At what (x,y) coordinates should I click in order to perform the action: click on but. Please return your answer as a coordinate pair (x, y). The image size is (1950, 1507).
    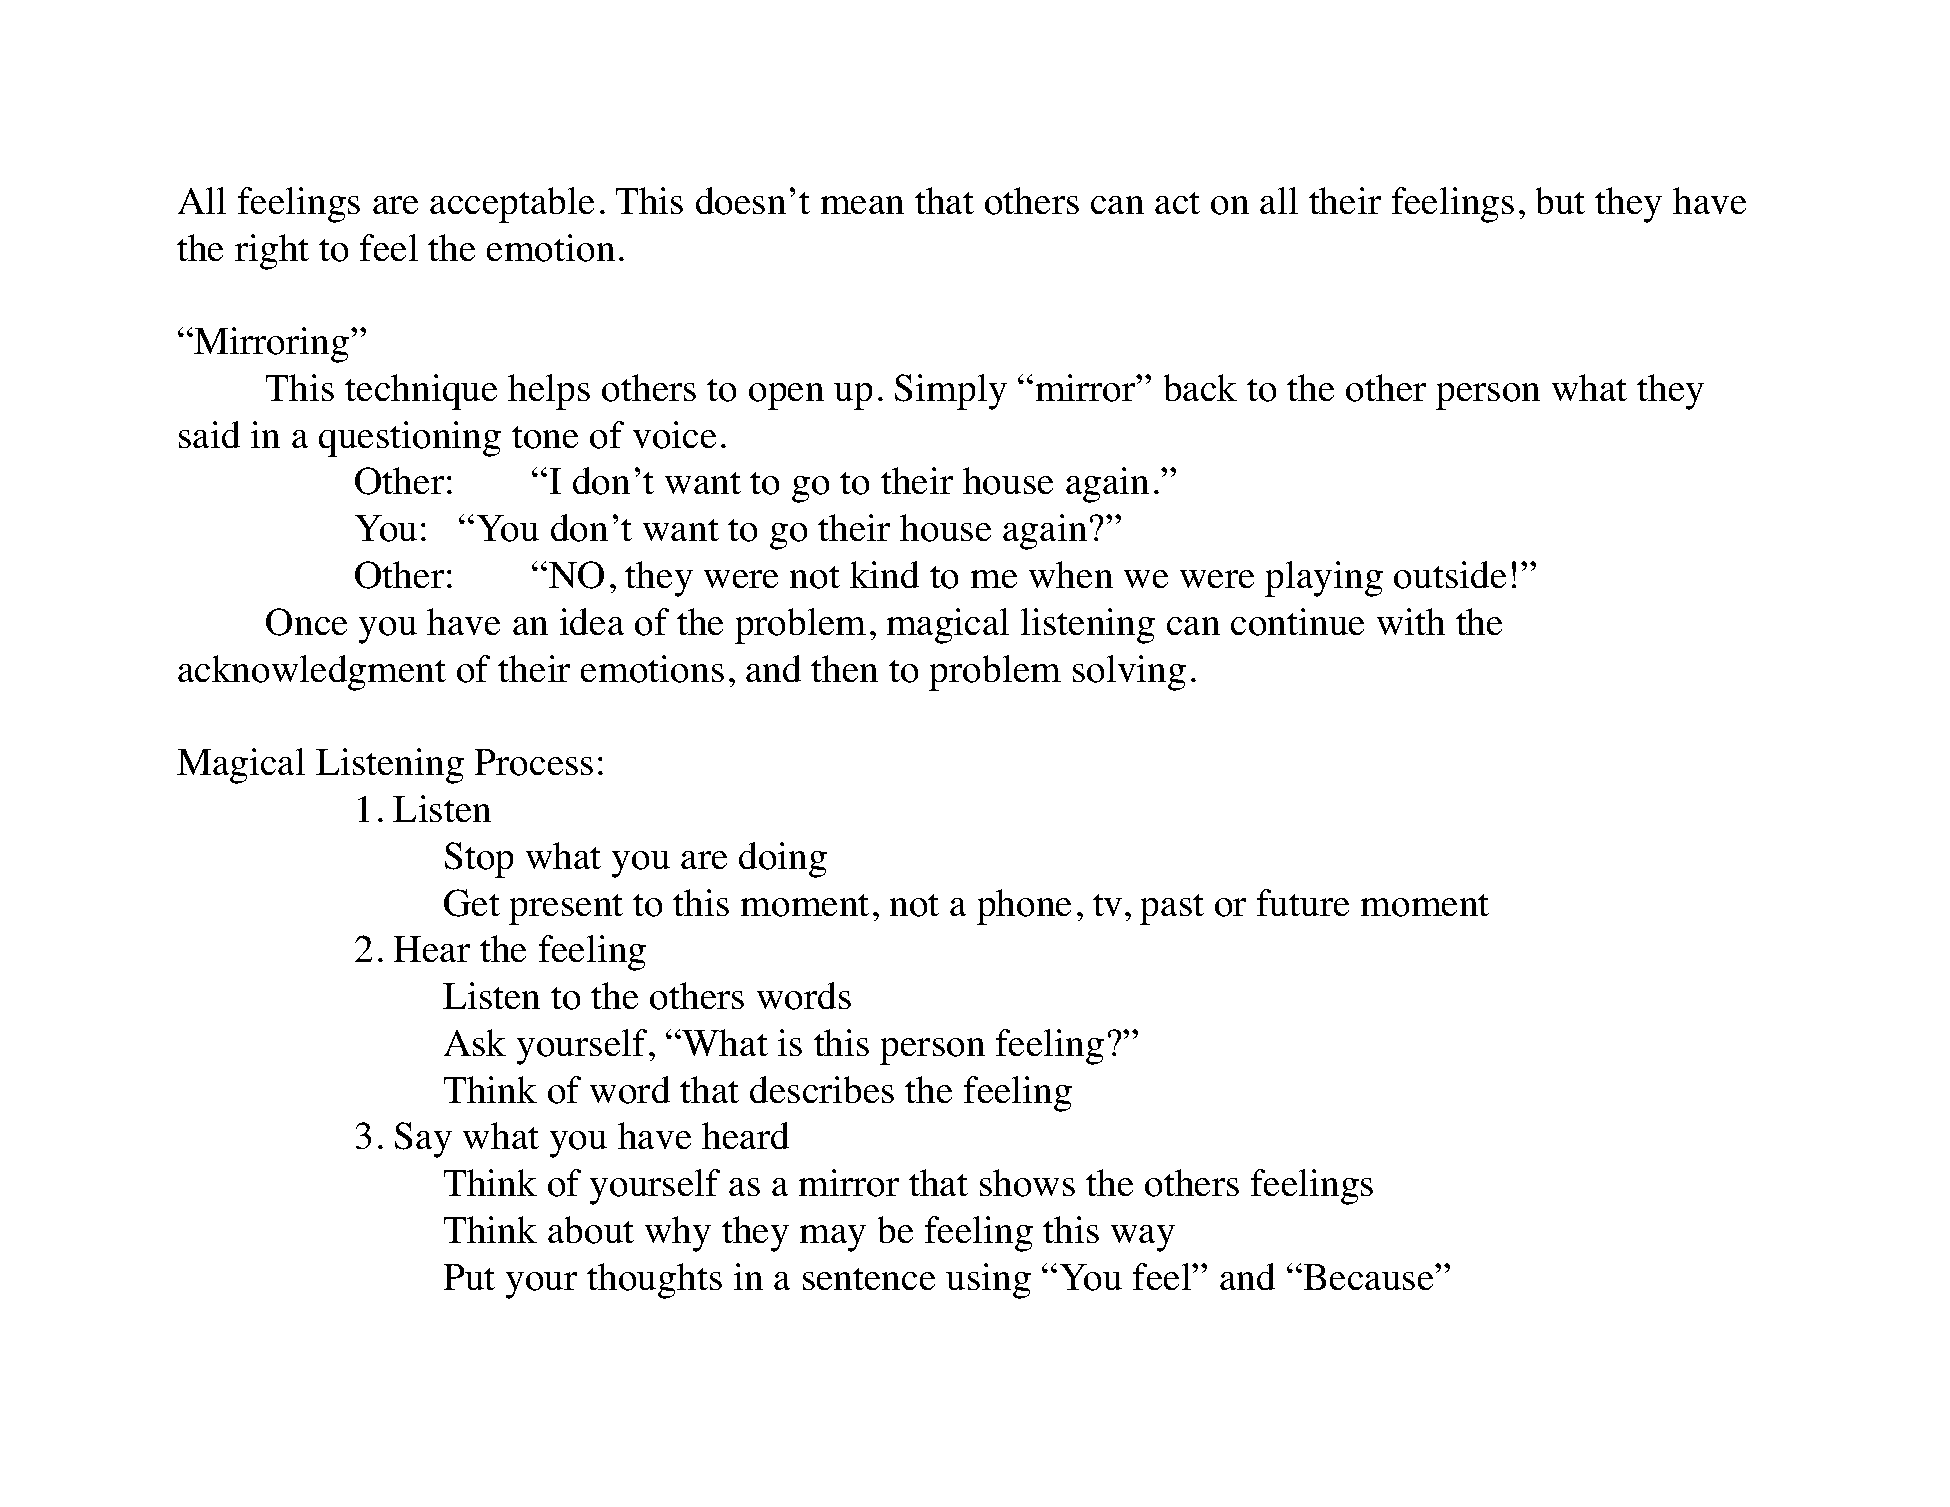
    Looking at the image, I should click on (1560, 200).
